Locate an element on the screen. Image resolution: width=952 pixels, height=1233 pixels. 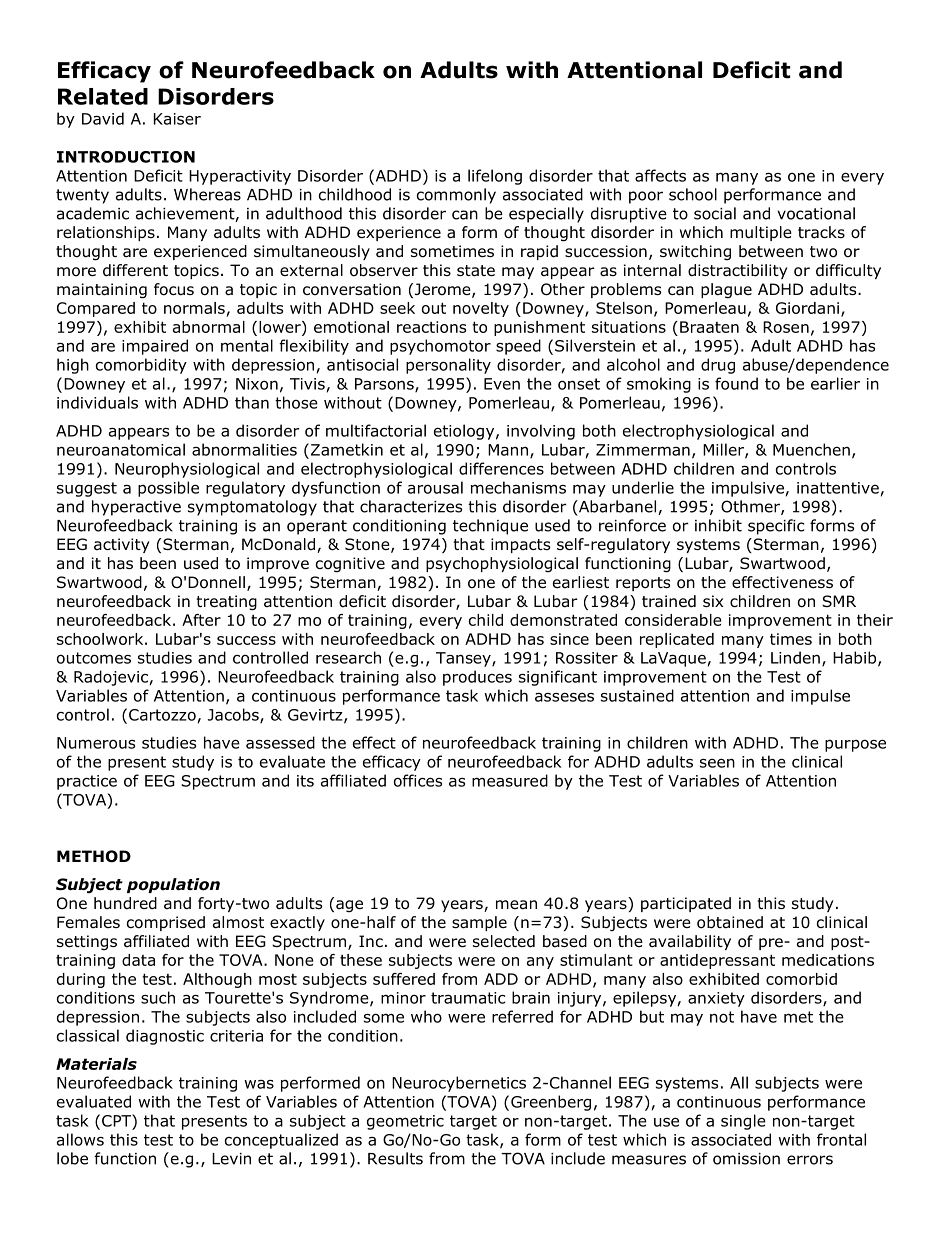
Levin is located at coordinates (231, 1159).
